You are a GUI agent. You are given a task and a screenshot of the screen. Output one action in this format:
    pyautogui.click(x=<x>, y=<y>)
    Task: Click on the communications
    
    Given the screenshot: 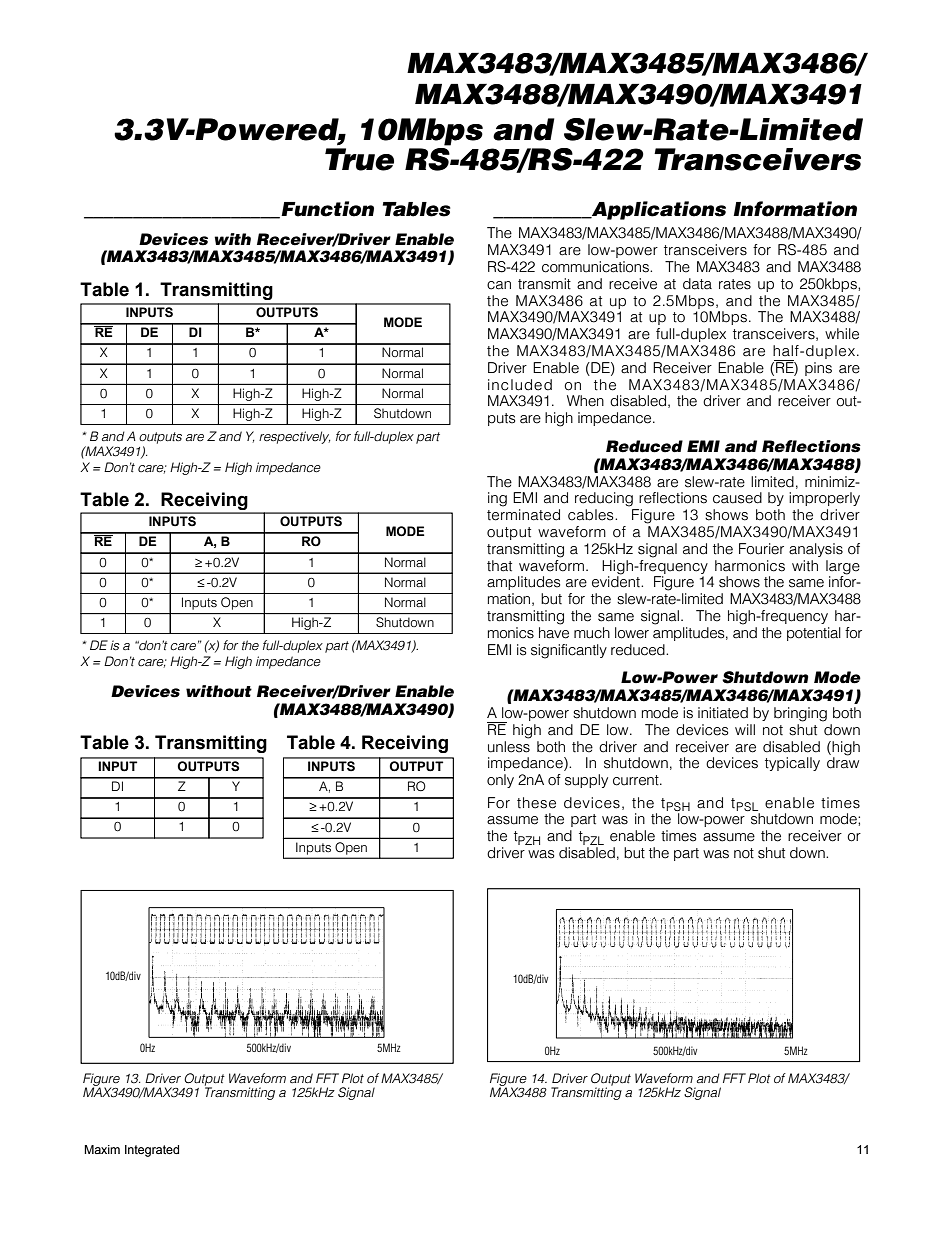 What is the action you would take?
    pyautogui.click(x=596, y=267)
